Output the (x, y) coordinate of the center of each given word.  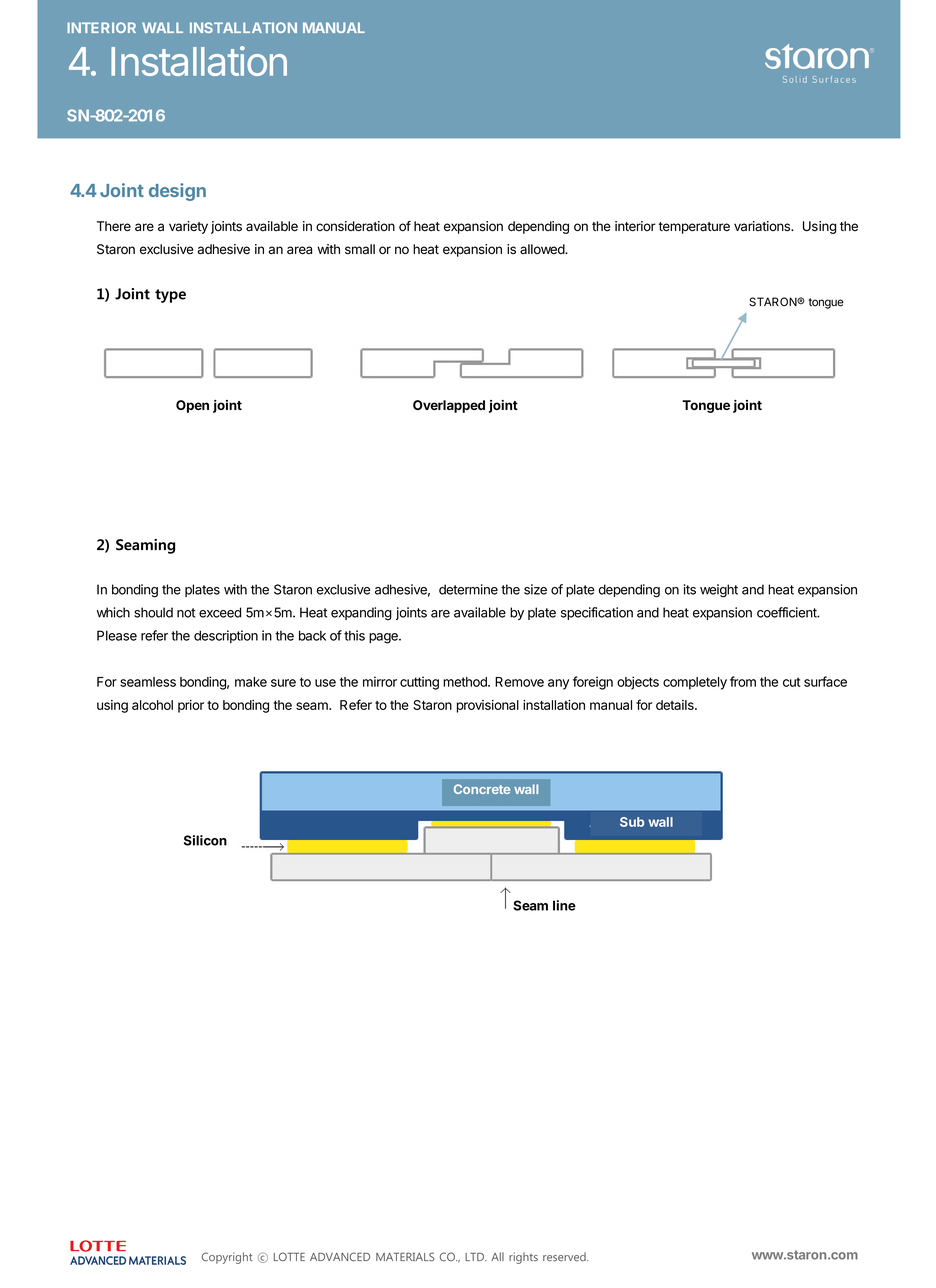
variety (188, 227)
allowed (543, 249)
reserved (565, 1256)
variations (763, 226)
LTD (475, 1256)
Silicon (205, 840)
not (186, 613)
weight (719, 591)
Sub (632, 822)
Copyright (227, 1258)
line (564, 905)
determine (468, 589)
